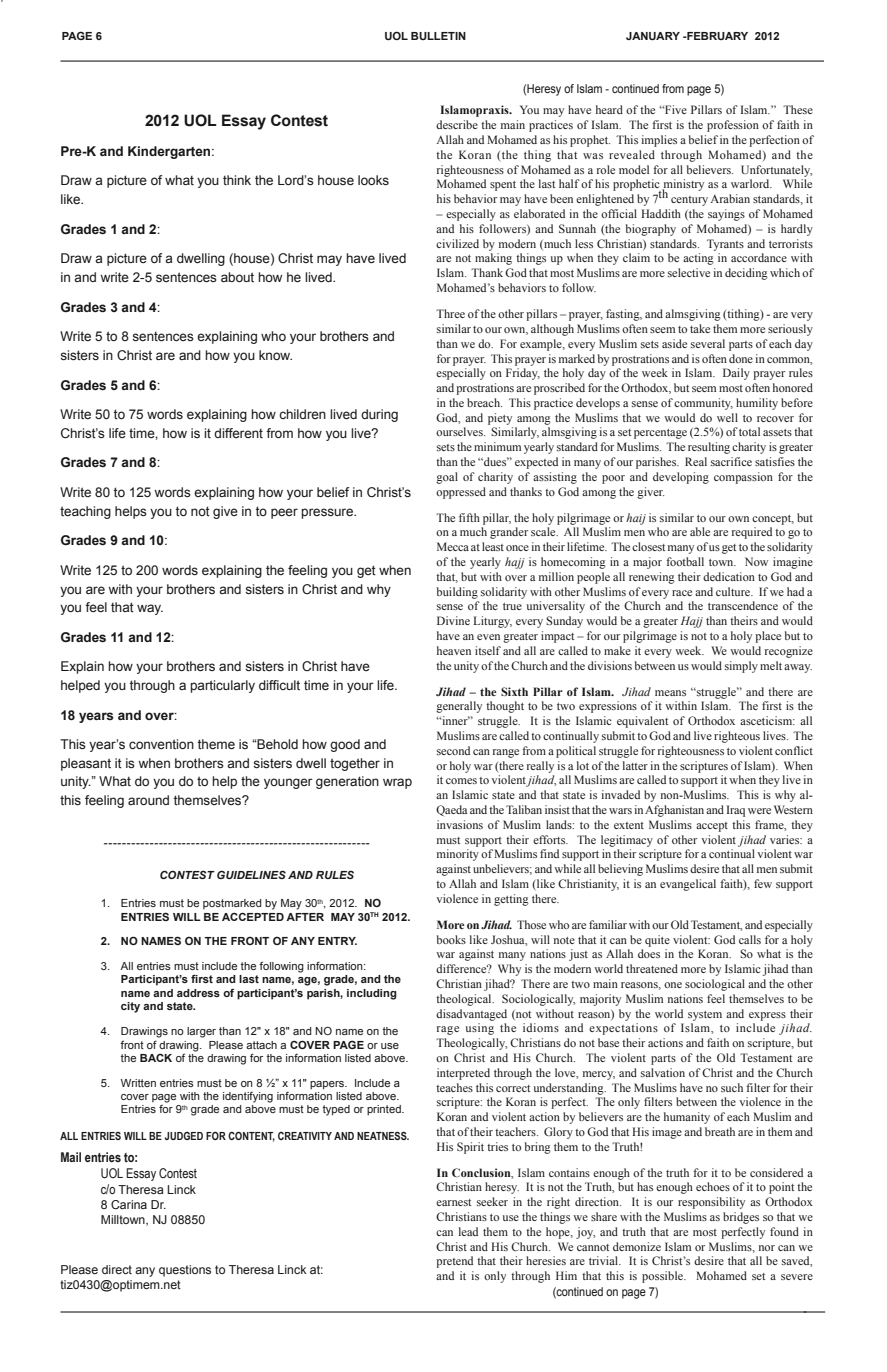 The height and width of the screenshot is (1372, 887). What do you see at coordinates (733, 126) in the screenshot?
I see `profession` at bounding box center [733, 126].
